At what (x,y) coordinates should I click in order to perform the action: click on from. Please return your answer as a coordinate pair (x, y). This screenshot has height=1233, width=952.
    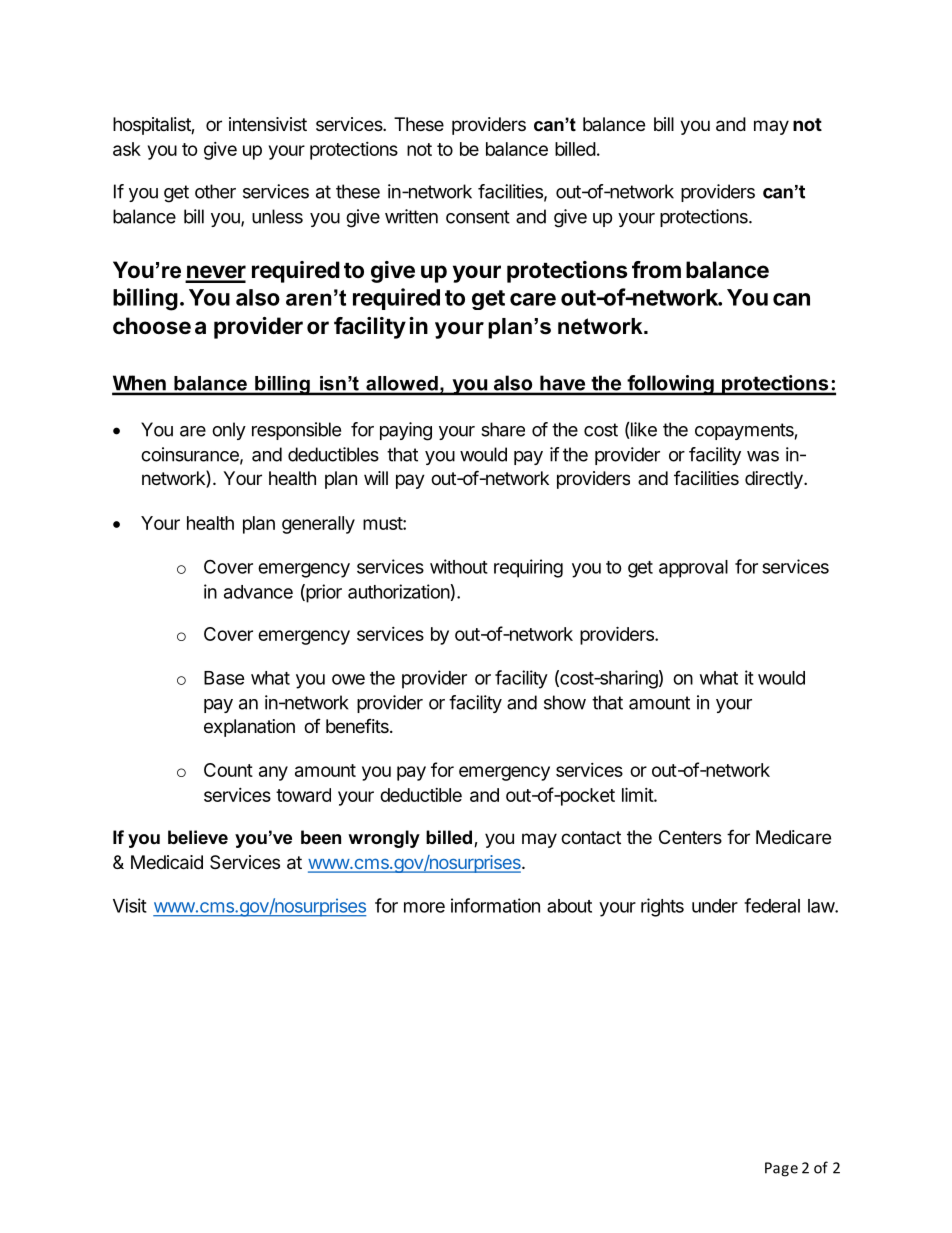
    Looking at the image, I should click on (656, 269).
